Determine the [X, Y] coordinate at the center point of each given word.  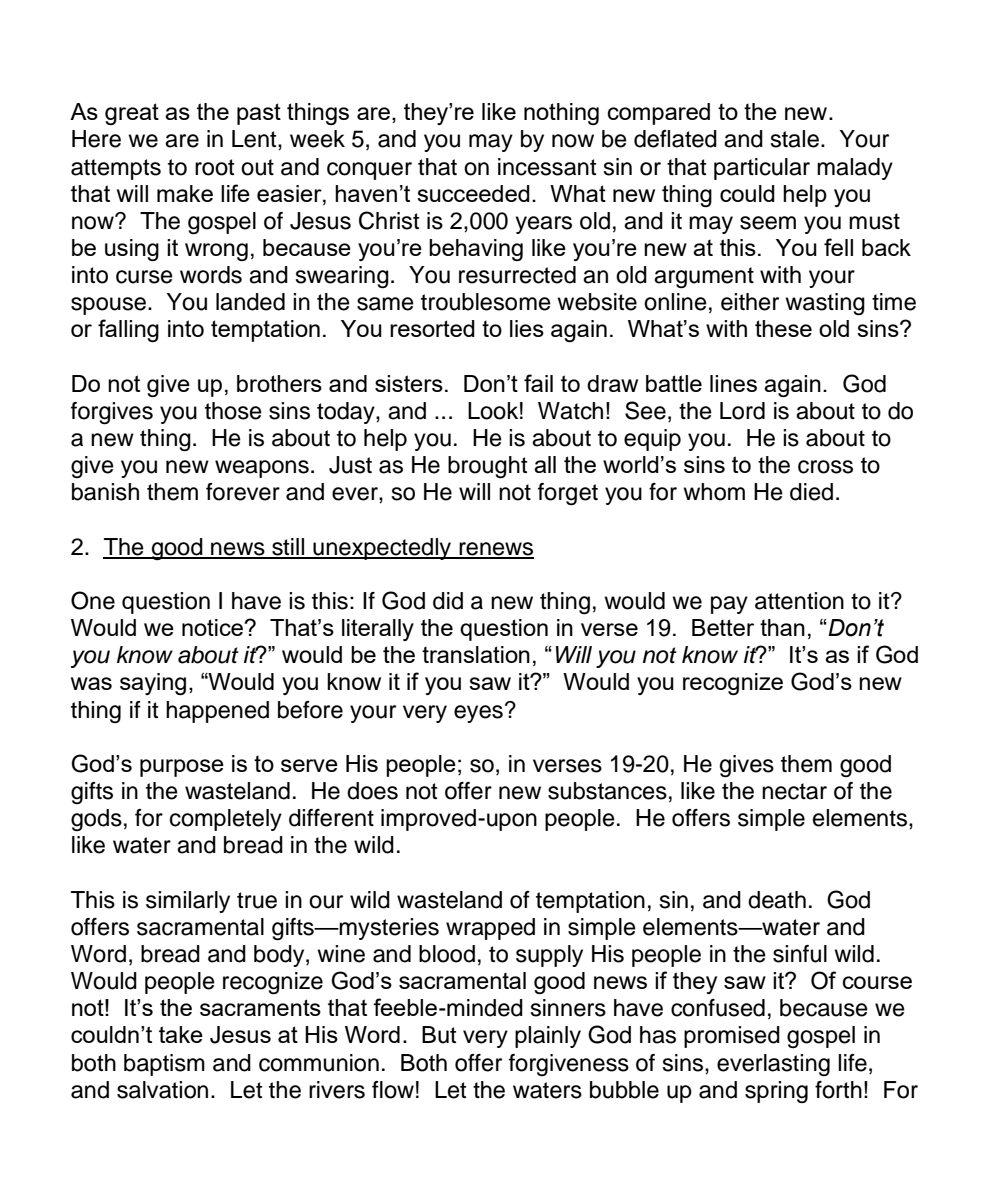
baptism [164, 1065]
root [214, 167]
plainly [548, 1037]
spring [776, 1092]
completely [226, 820]
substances [607, 791]
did [448, 601]
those [233, 411]
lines [733, 383]
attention [799, 601]
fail [538, 383]
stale [794, 139]
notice [213, 627]
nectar [794, 791]
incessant [547, 167]
